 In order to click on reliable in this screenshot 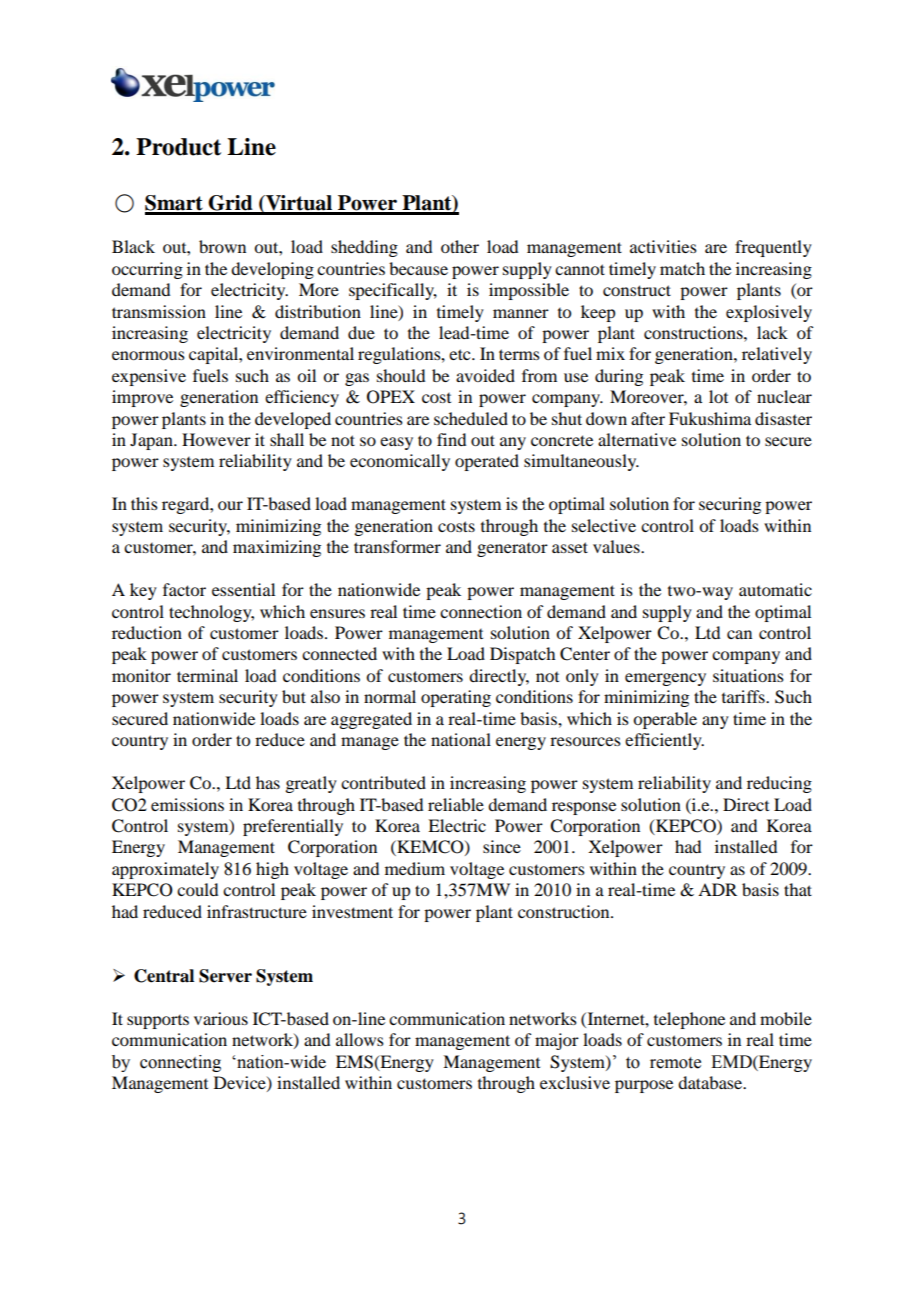, I will do `click(456, 804)`.
